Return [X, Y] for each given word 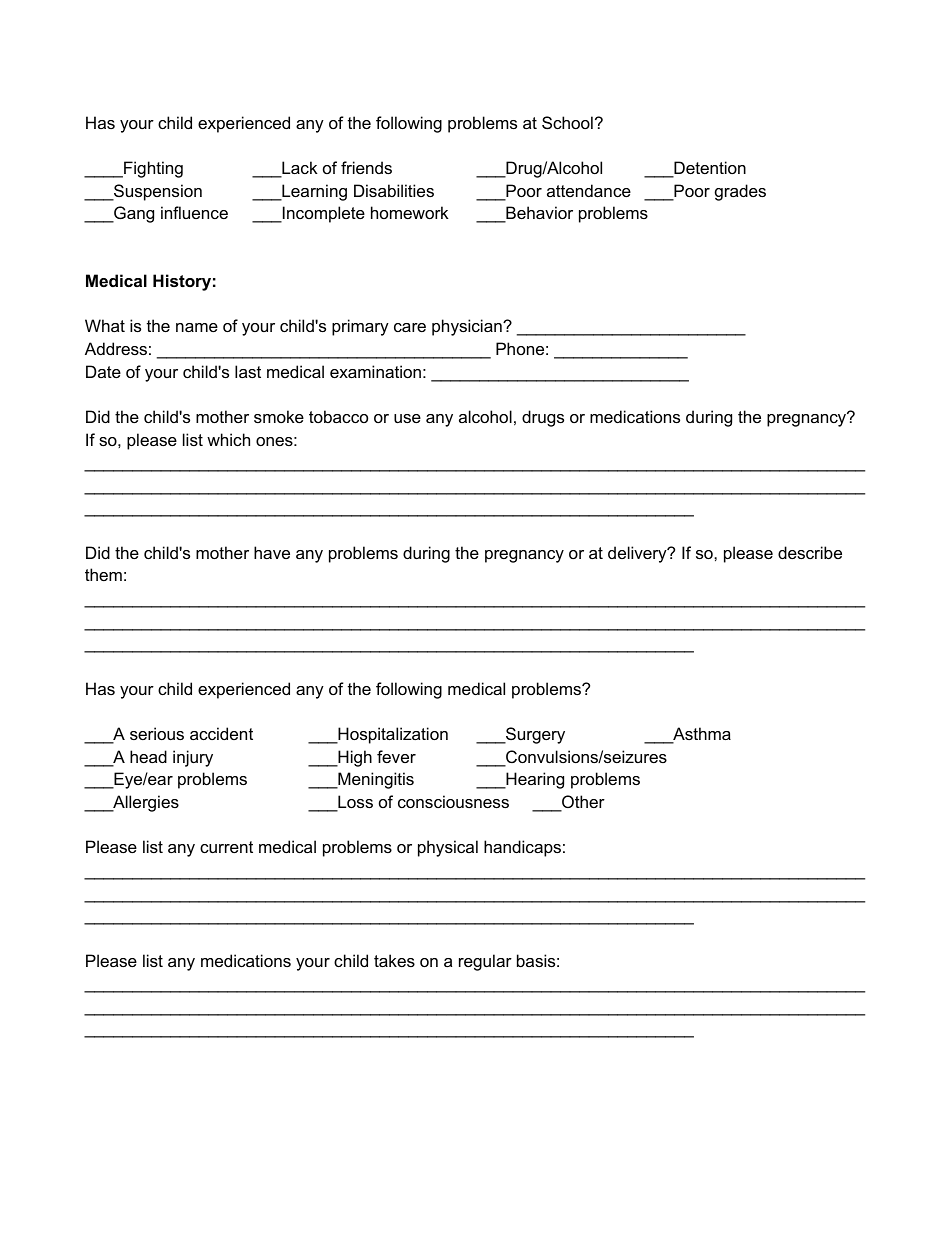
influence [194, 212]
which [228, 439]
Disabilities [394, 190]
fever [396, 756]
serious [157, 733]
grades [740, 192]
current [226, 847]
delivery [638, 554]
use [407, 418]
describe [810, 552]
